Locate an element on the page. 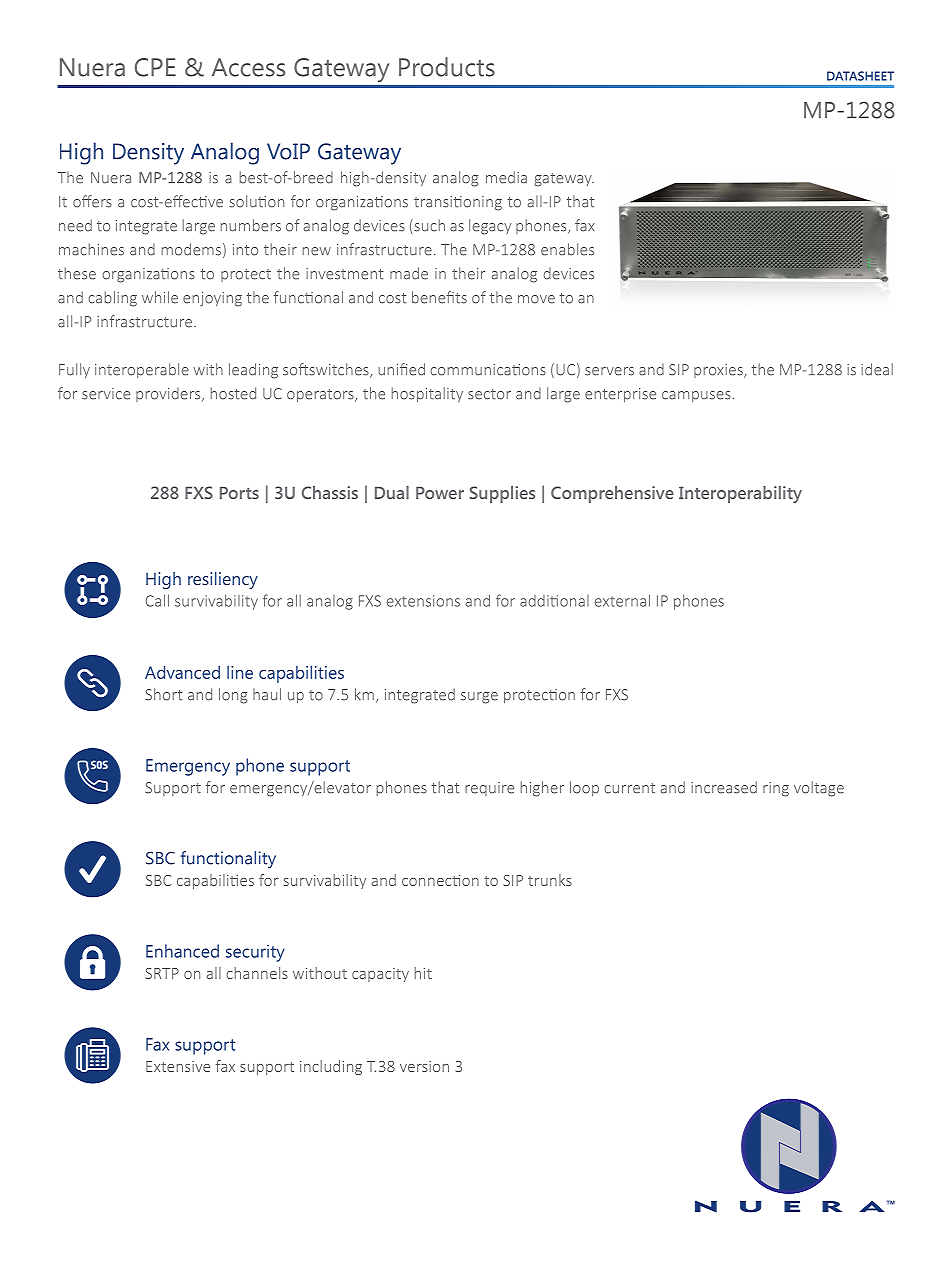  extensions is located at coordinates (423, 601).
